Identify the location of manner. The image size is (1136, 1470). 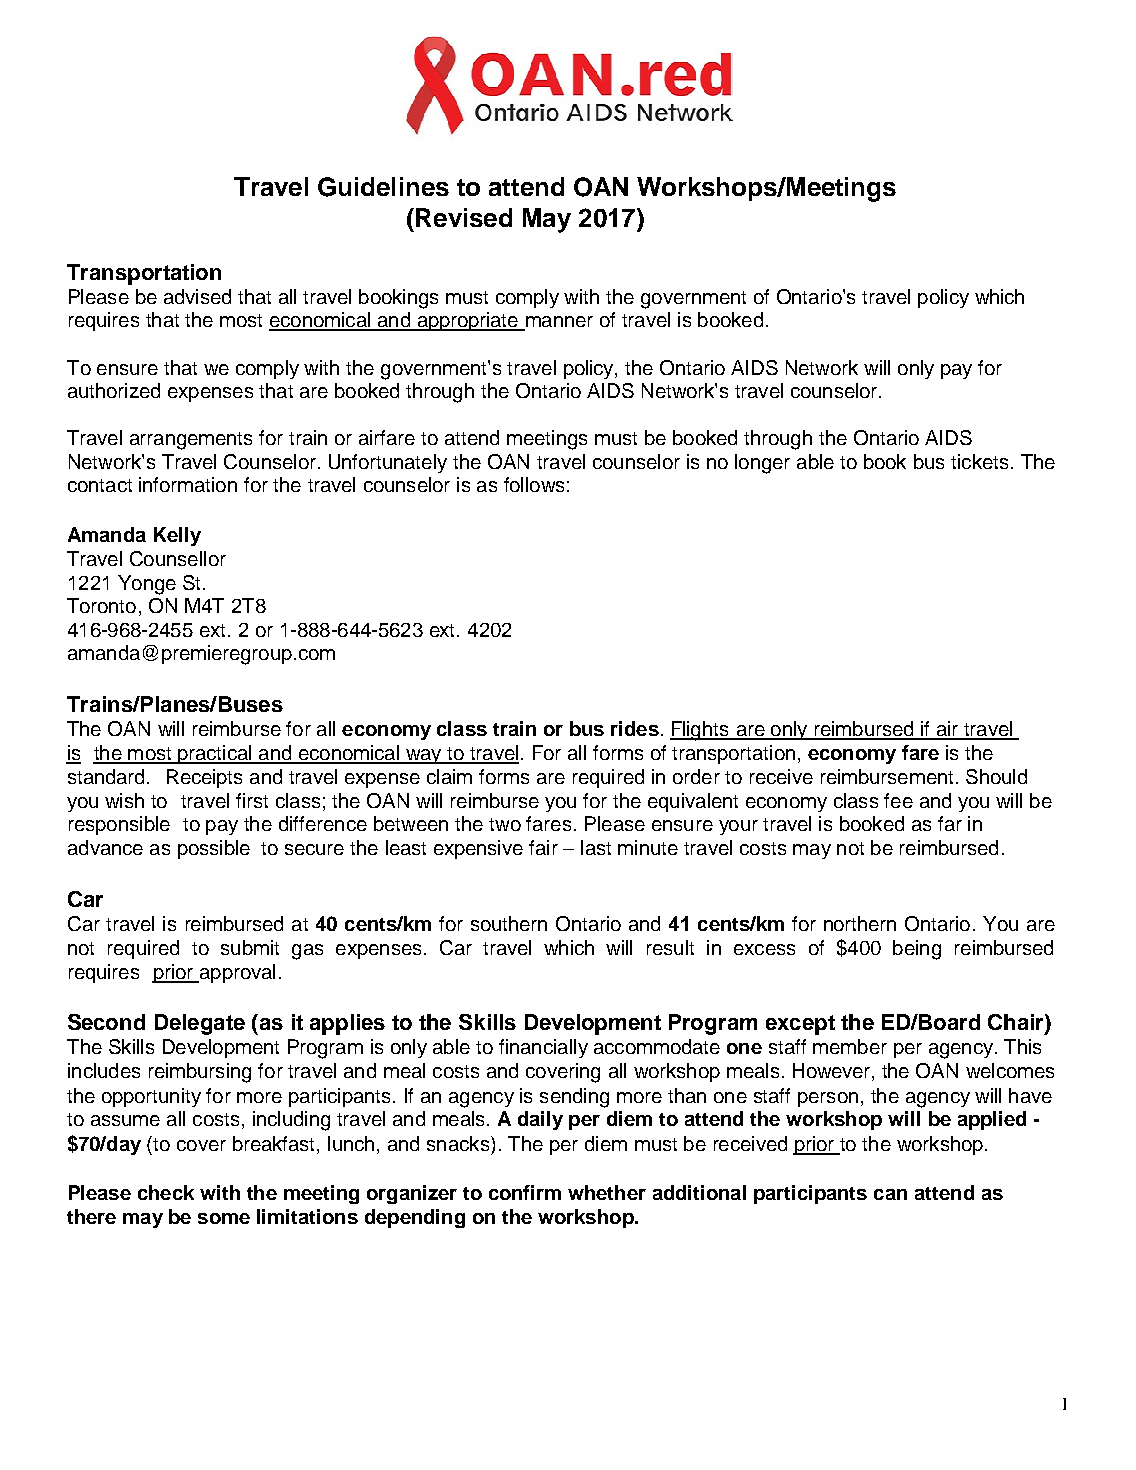
(558, 323).
